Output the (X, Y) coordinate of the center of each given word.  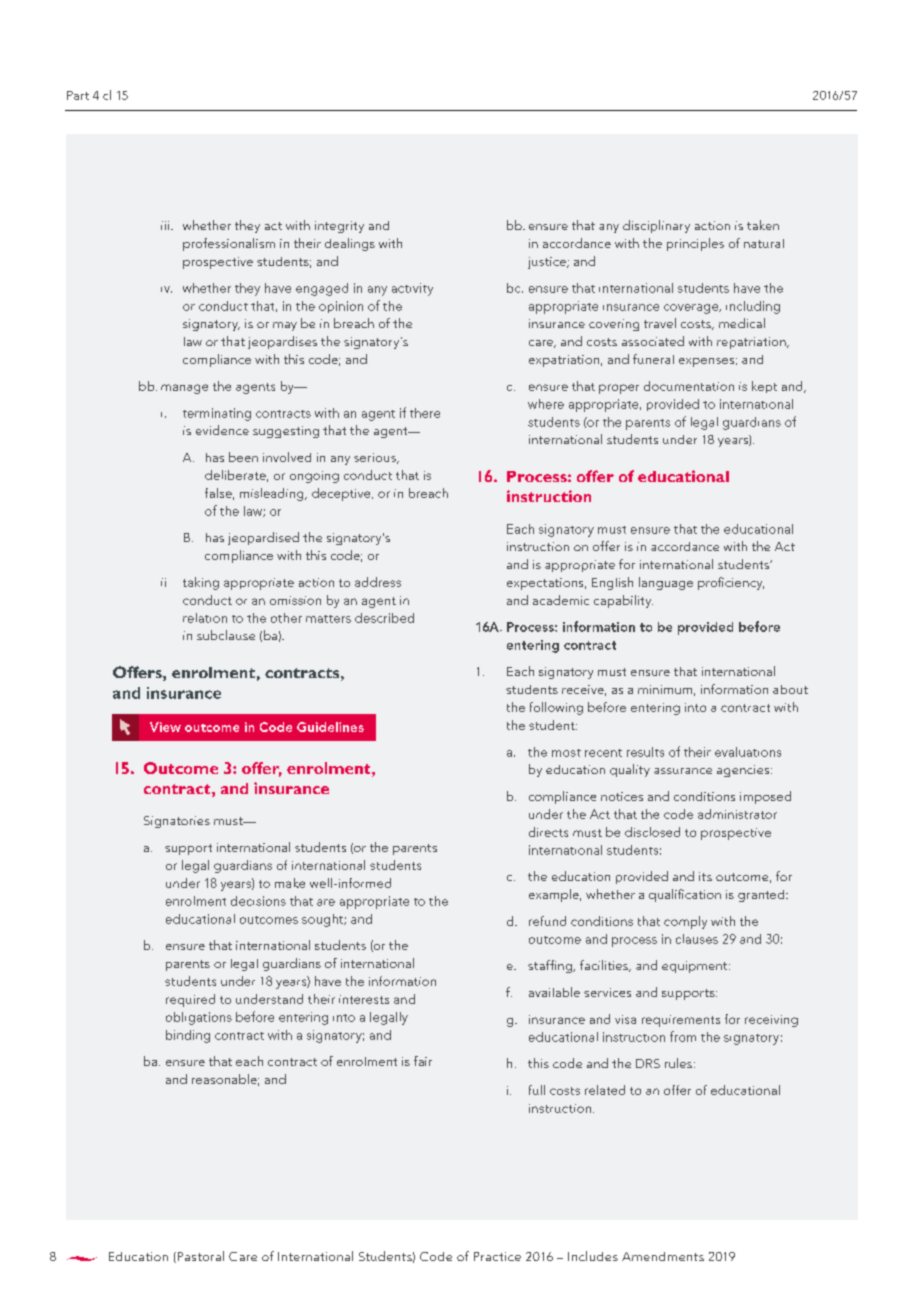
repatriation (752, 343)
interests (364, 999)
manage (184, 389)
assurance (683, 771)
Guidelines (330, 727)
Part (78, 95)
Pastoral (199, 1257)
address (378, 582)
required (190, 1000)
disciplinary (656, 226)
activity (412, 289)
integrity (339, 227)
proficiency (731, 583)
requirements (681, 1021)
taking (201, 583)
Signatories (177, 822)
